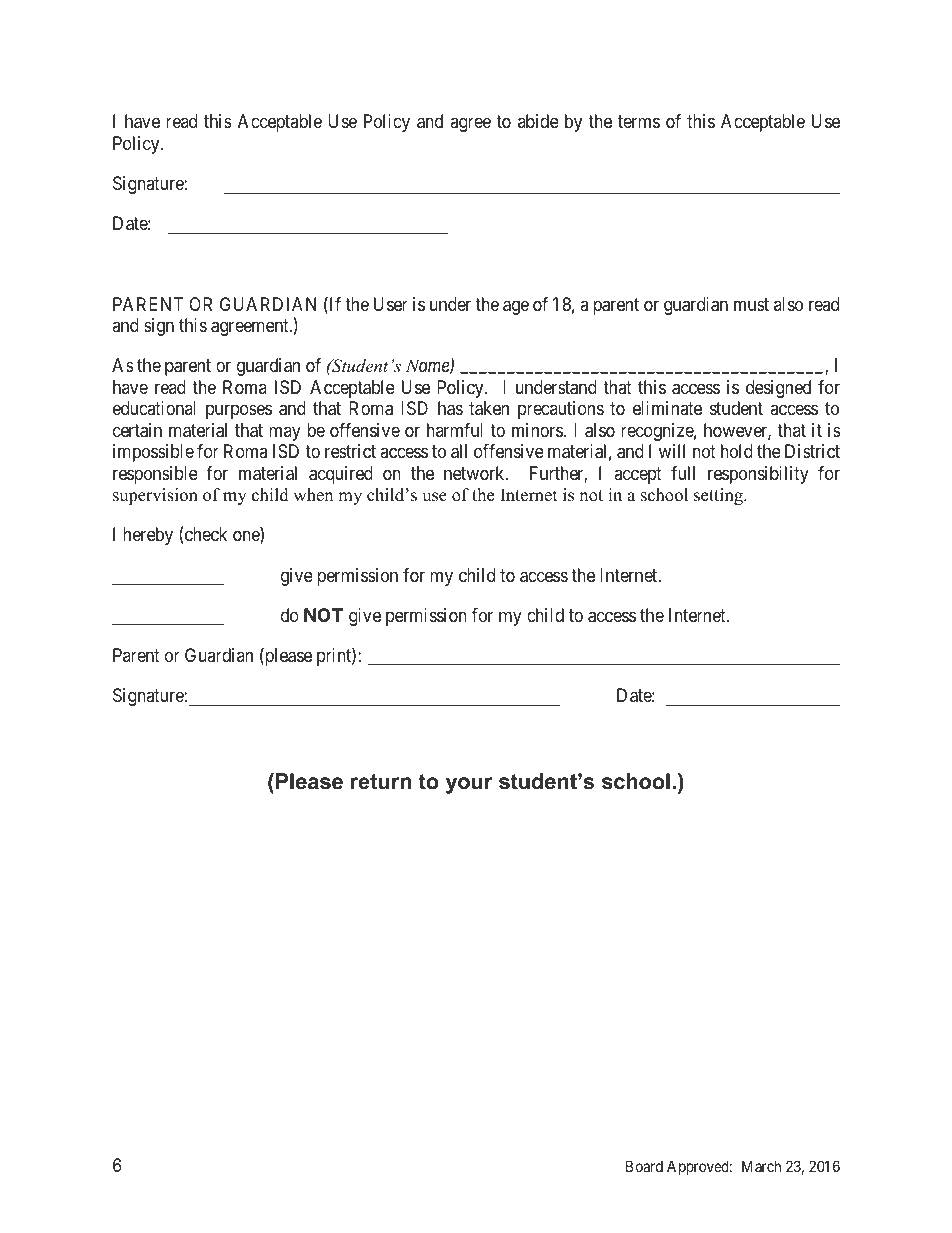 The width and height of the screenshot is (952, 1233). What do you see at coordinates (469, 785) in the screenshot?
I see `your` at bounding box center [469, 785].
